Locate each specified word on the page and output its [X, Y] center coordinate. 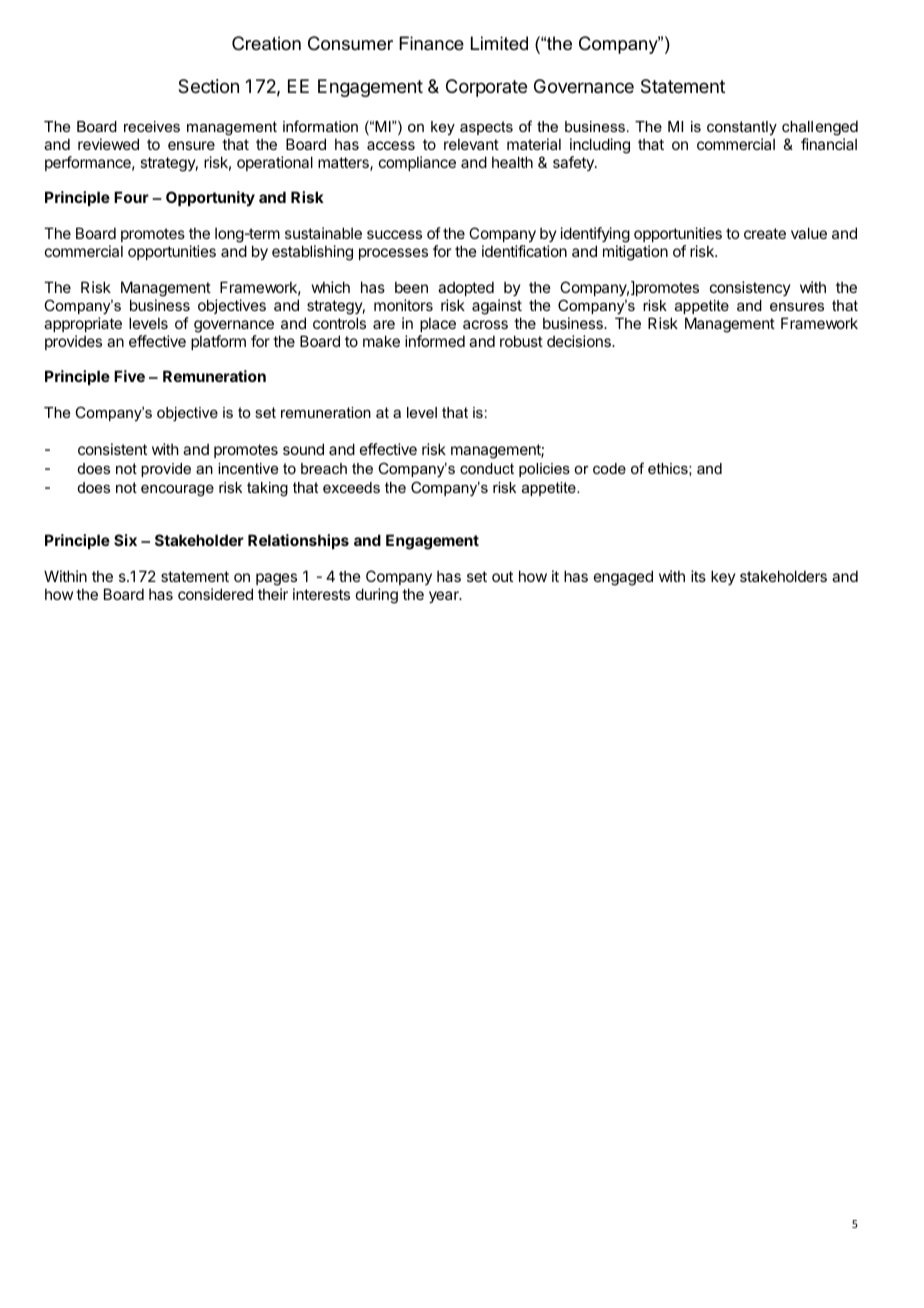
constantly [742, 128]
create [765, 233]
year [445, 597]
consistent [112, 449]
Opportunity [210, 198]
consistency [750, 288]
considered [215, 594]
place [438, 324]
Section [208, 86]
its [698, 576]
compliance [417, 163]
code [609, 468]
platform [218, 342]
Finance [431, 43]
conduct [487, 468]
